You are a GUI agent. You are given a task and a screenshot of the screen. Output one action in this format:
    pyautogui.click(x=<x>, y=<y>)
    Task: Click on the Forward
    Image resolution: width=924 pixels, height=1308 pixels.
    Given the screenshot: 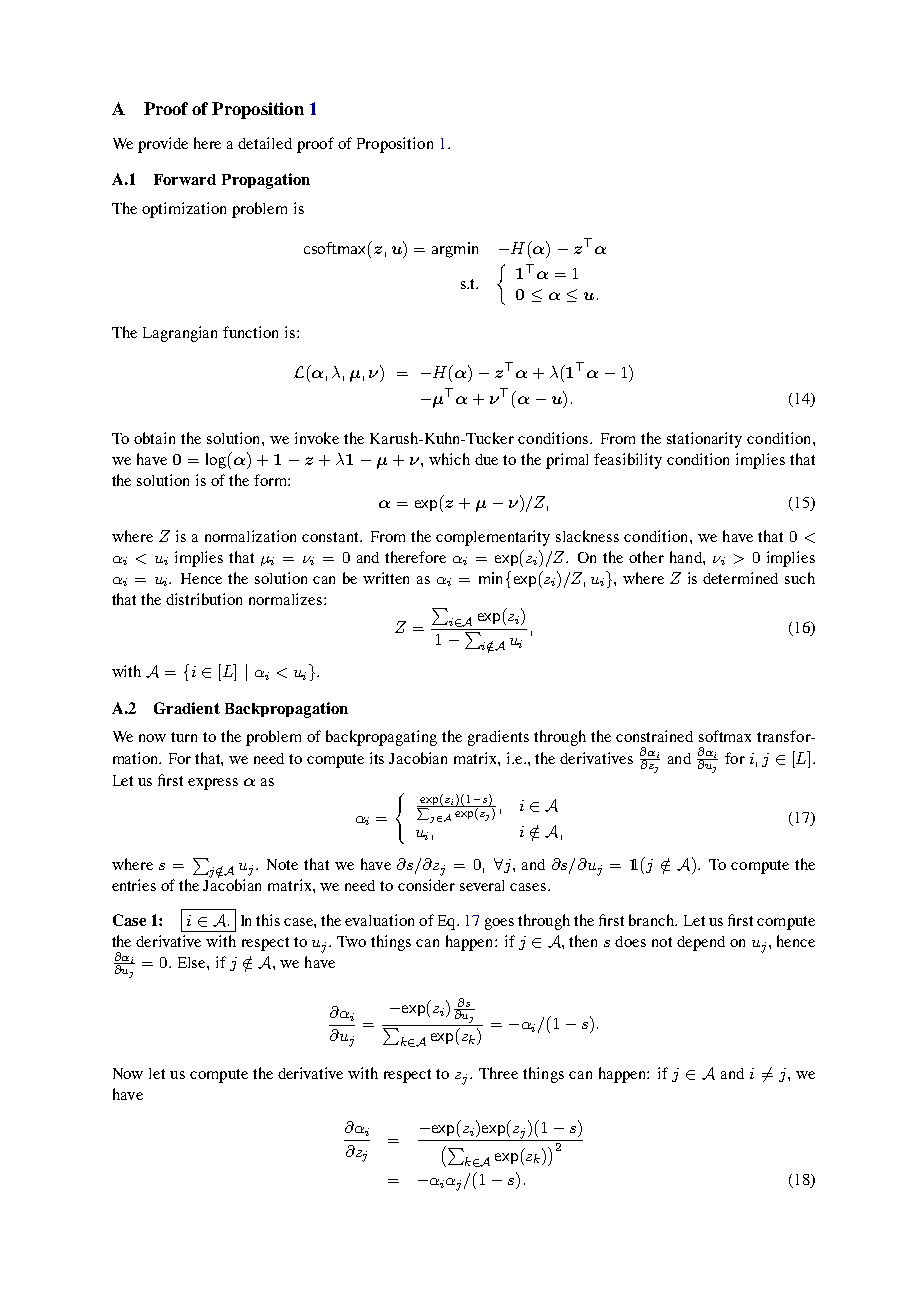 What is the action you would take?
    pyautogui.click(x=185, y=179)
